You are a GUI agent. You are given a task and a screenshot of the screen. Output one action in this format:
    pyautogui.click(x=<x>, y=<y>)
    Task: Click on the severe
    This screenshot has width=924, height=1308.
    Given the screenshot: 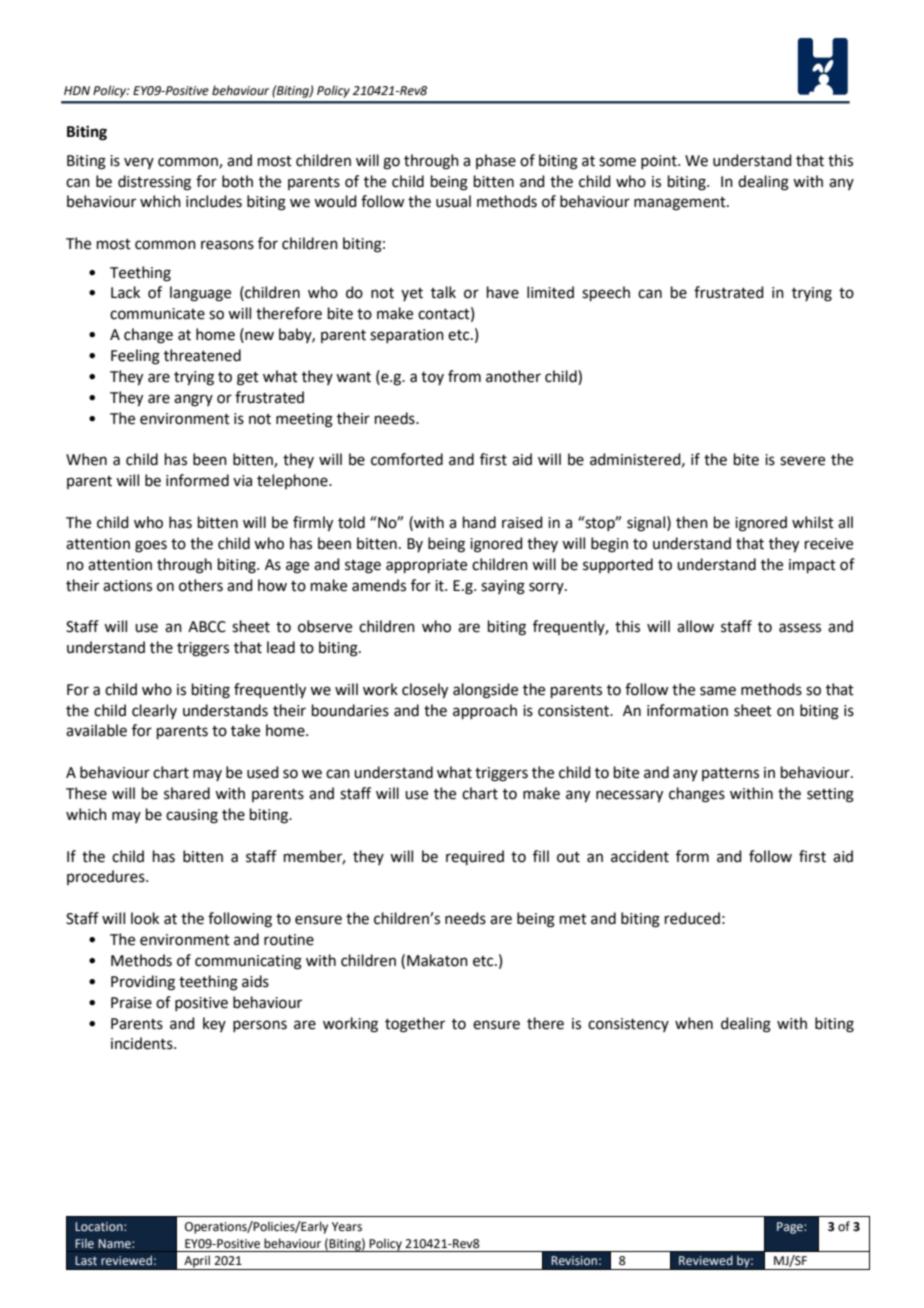 What is the action you would take?
    pyautogui.click(x=802, y=461)
